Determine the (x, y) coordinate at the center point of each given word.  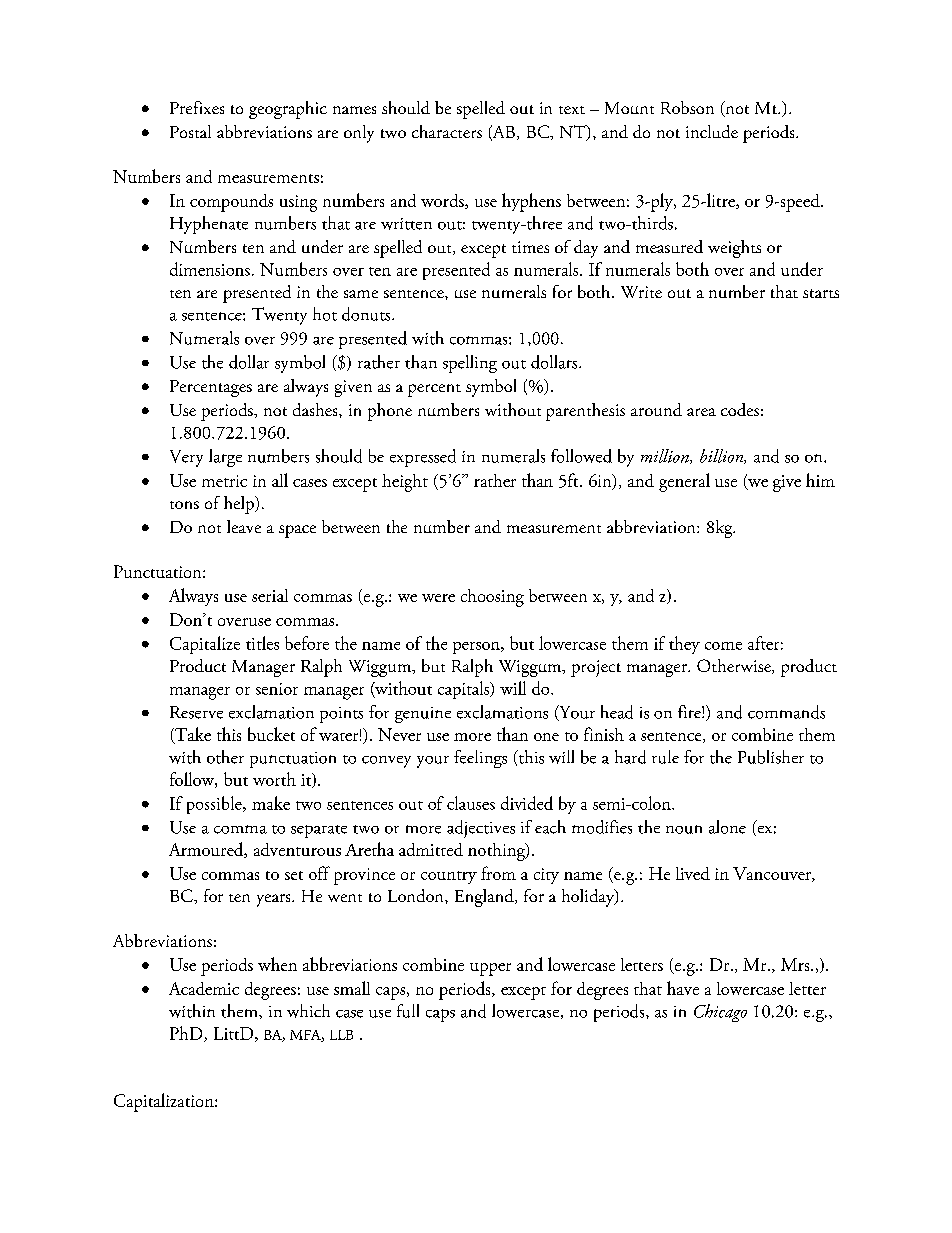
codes (740, 409)
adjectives (481, 829)
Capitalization (165, 1102)
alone (727, 827)
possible (215, 805)
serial (270, 595)
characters (447, 131)
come (723, 646)
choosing (492, 598)
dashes (316, 409)
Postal (190, 131)
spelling (470, 364)
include (712, 131)
